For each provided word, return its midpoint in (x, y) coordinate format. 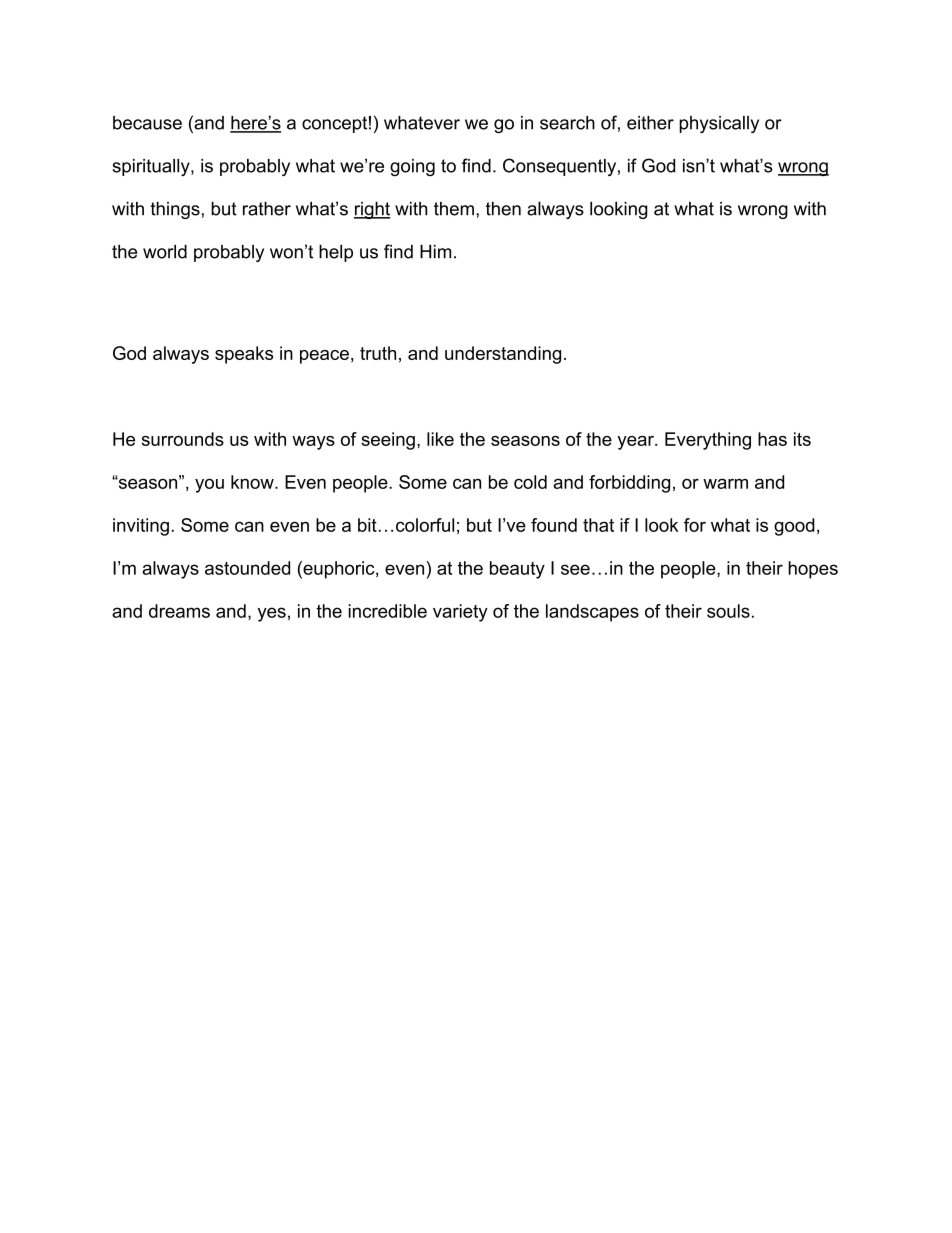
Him (435, 251)
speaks (244, 355)
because (147, 123)
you (209, 485)
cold (530, 482)
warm (725, 483)
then (503, 209)
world (165, 252)
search (567, 123)
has (772, 439)
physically (719, 124)
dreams (179, 611)
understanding (503, 355)
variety (460, 613)
